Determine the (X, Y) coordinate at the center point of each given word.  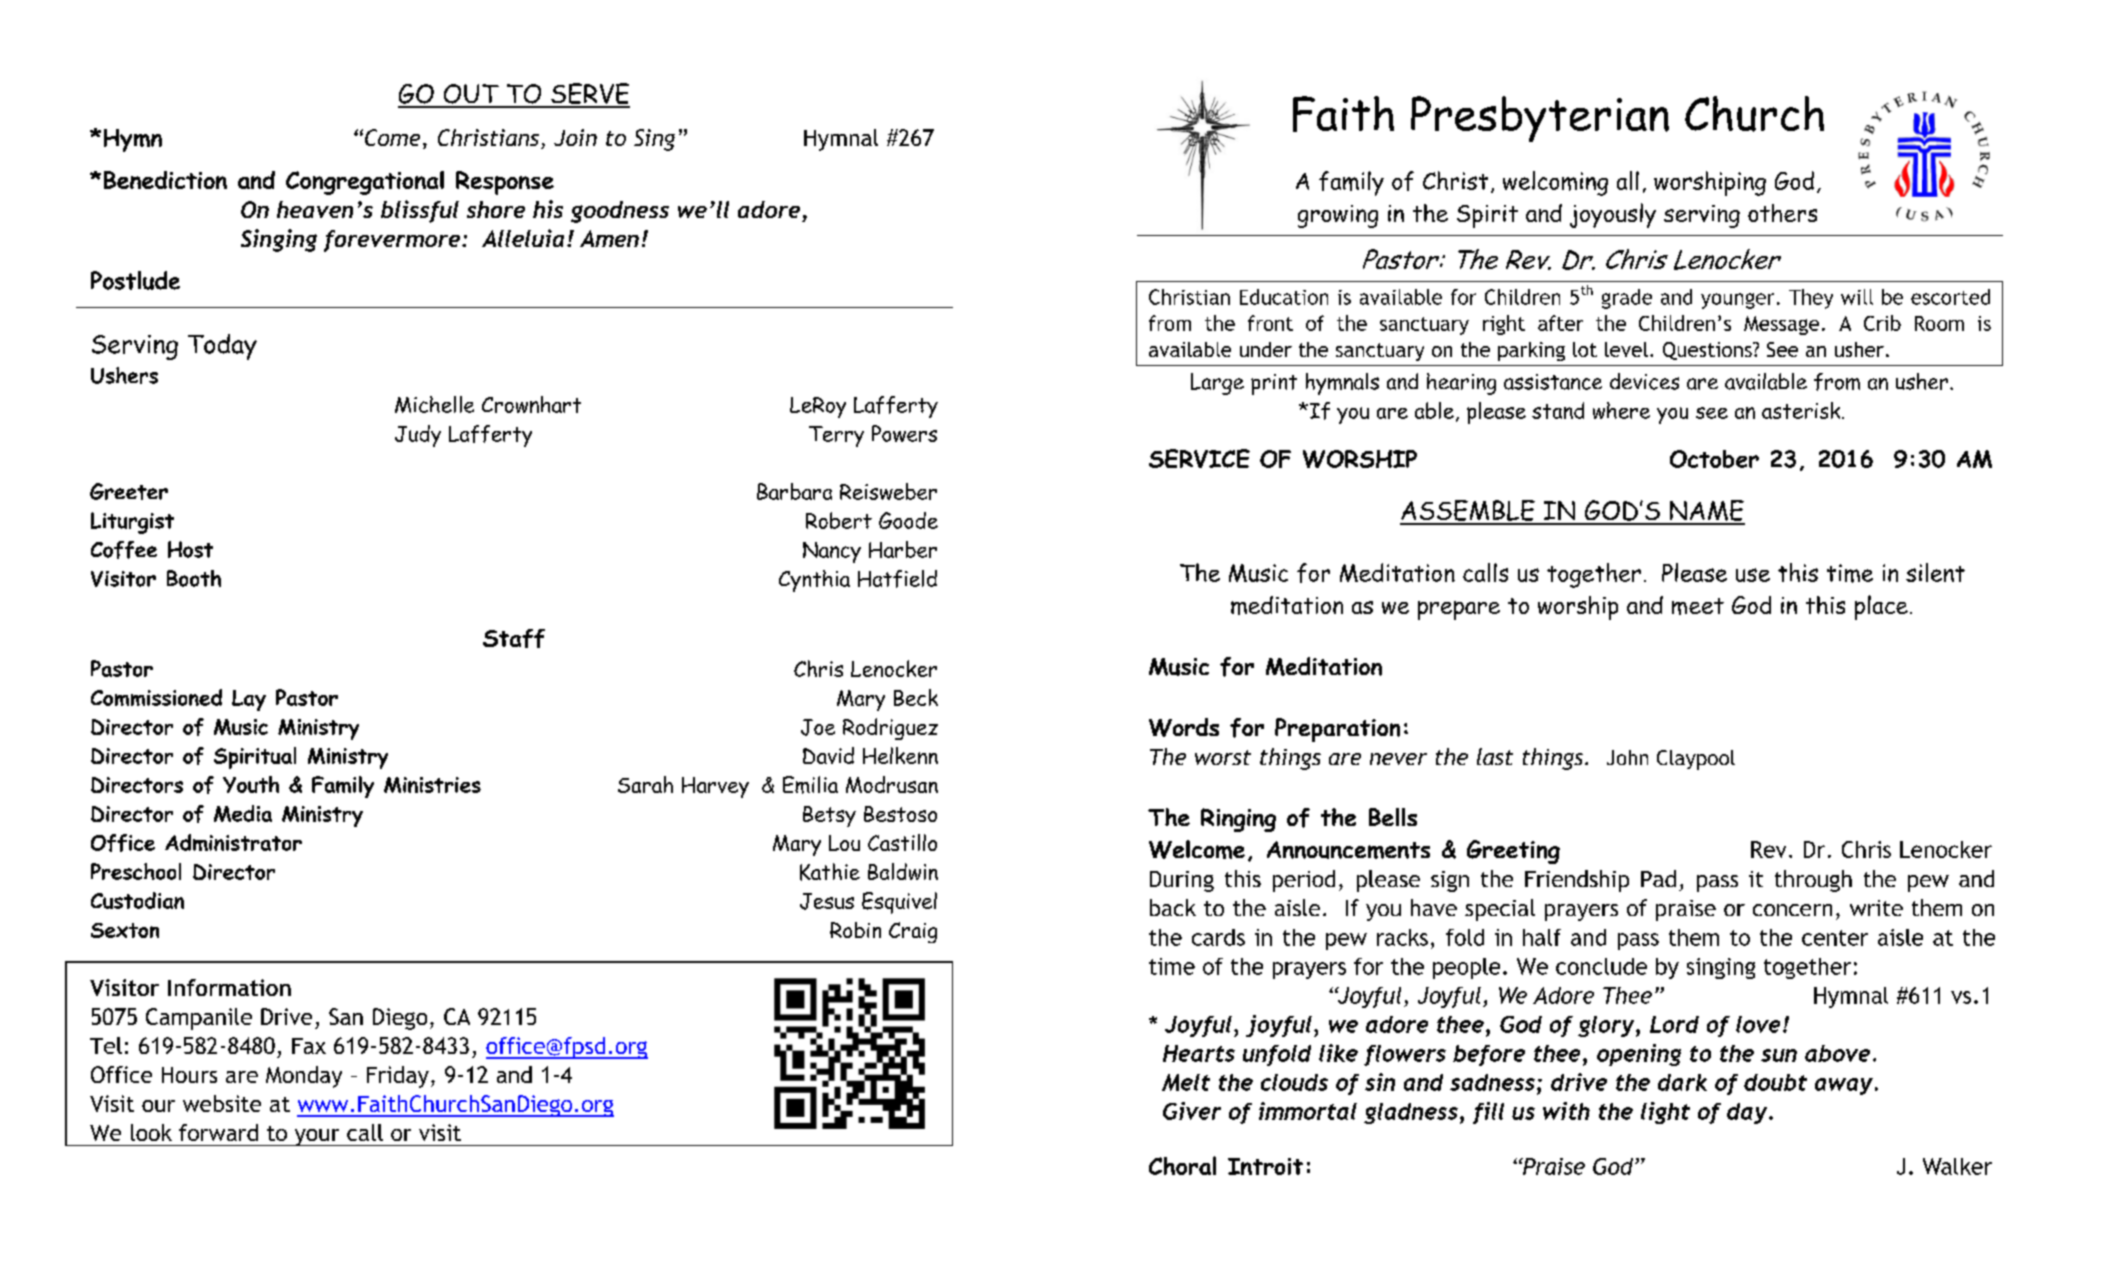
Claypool (1696, 760)
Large (1217, 384)
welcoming (1555, 183)
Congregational (365, 183)
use (1753, 575)
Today (222, 347)
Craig (913, 932)
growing (1338, 216)
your (317, 1137)
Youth (251, 784)
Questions (1708, 351)
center (1835, 938)
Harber (903, 549)
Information (229, 987)
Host (190, 549)
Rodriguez (890, 729)
